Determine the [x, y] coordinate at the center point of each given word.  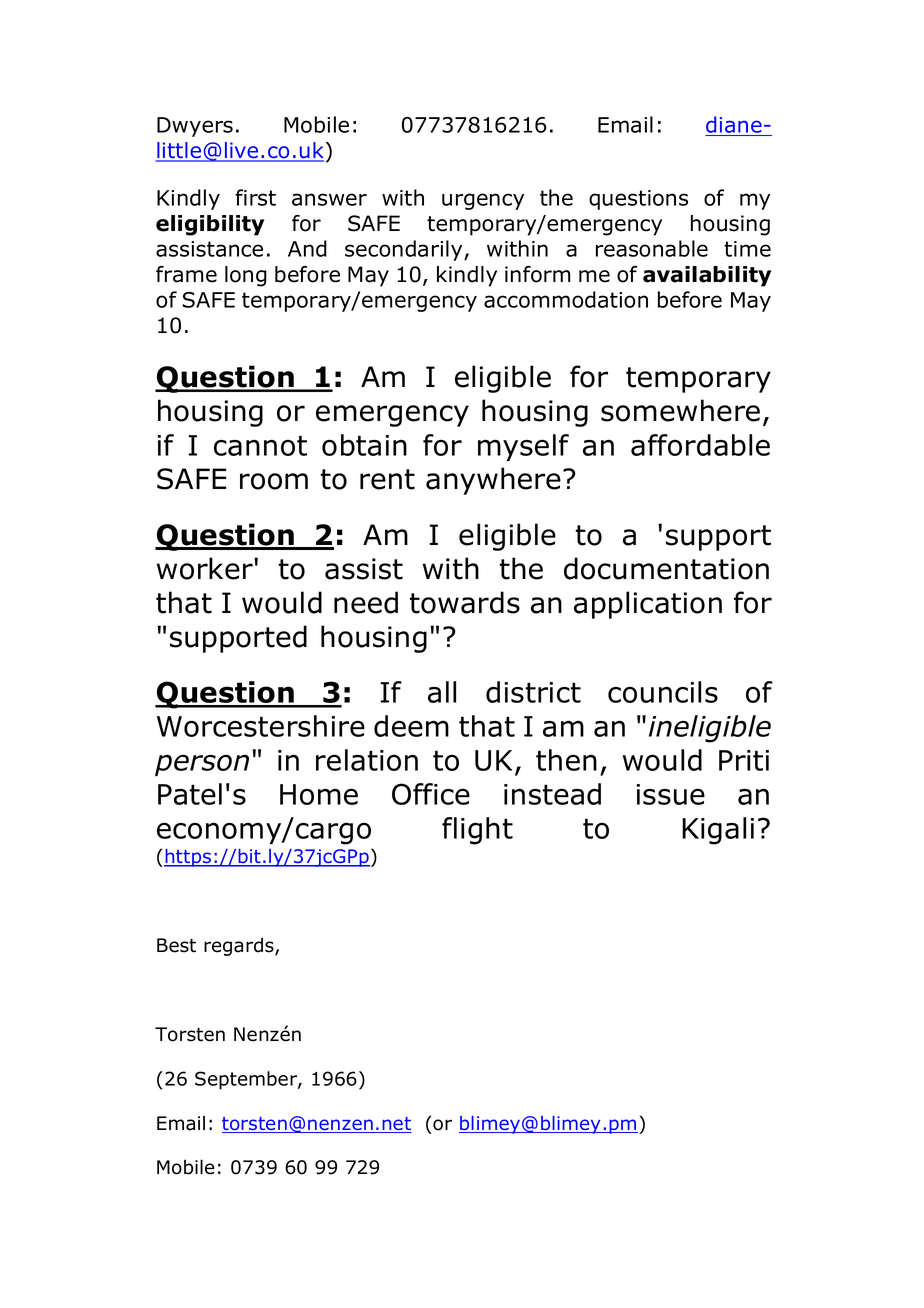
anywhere [493, 481]
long [246, 276]
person [202, 765]
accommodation [566, 299]
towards [464, 602]
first [255, 197]
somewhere [680, 410]
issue [671, 794]
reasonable [652, 248]
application [648, 605]
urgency [483, 201]
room [274, 481]
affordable [700, 445]
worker [206, 568]
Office [431, 794]
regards [240, 947]
